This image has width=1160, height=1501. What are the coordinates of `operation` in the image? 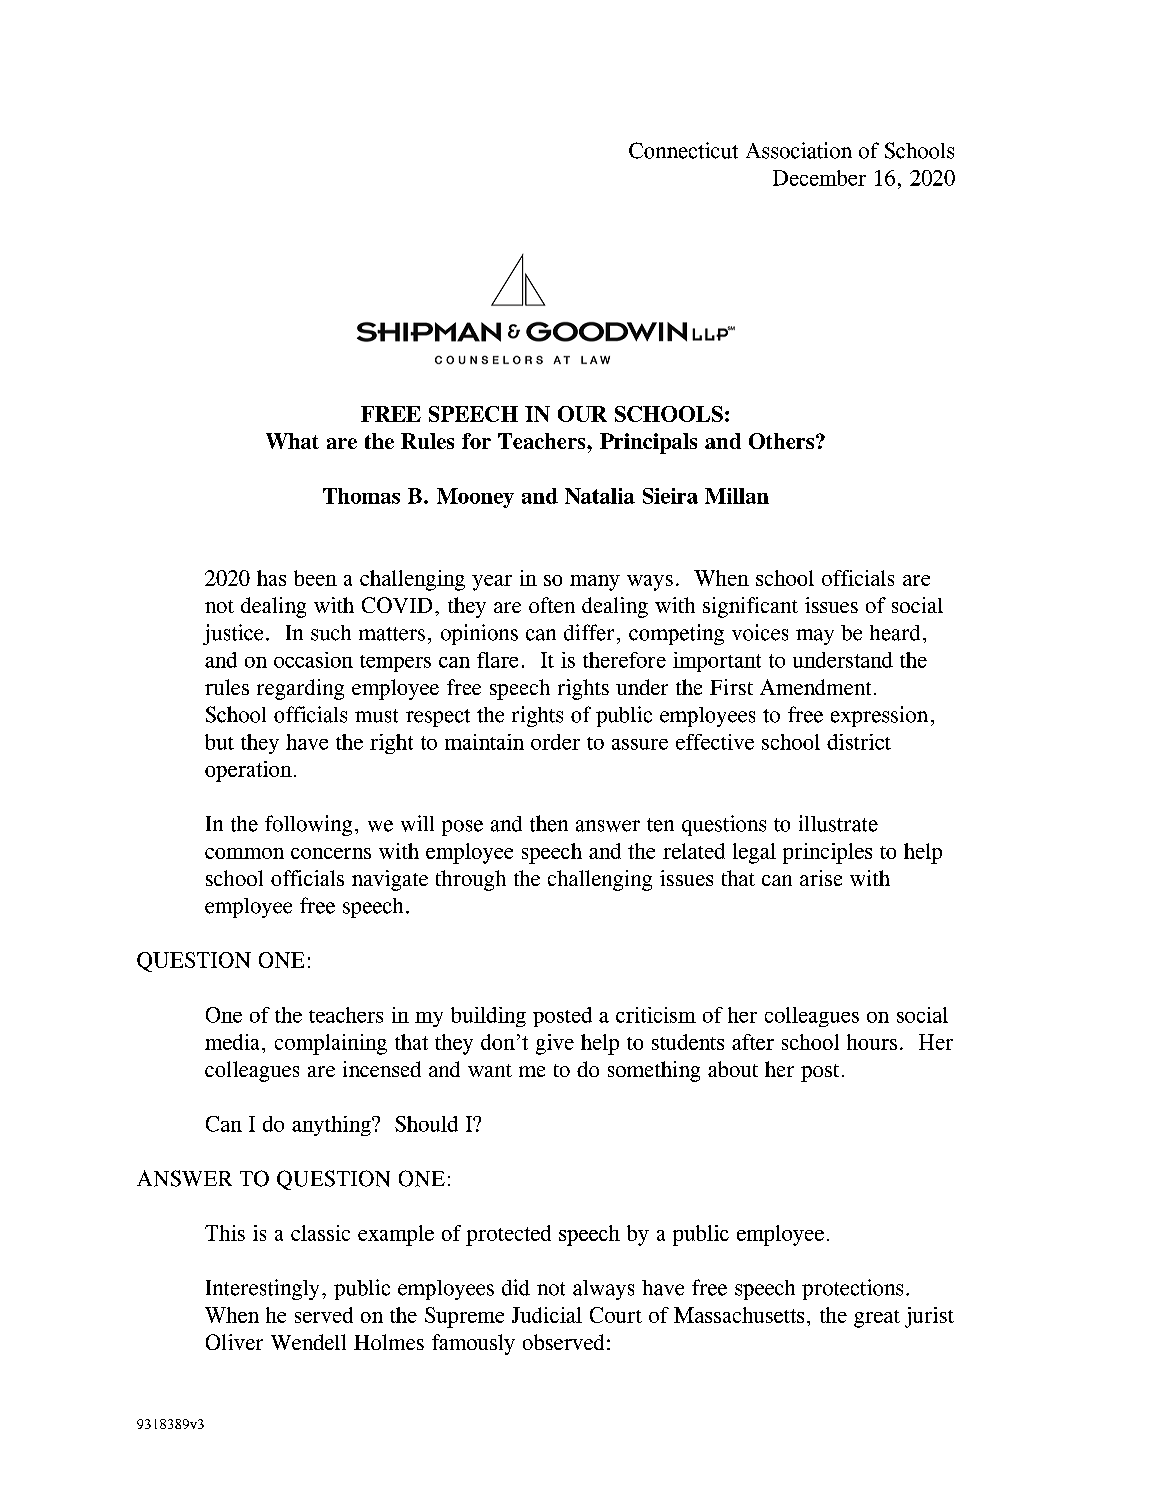 It's located at (248, 771).
